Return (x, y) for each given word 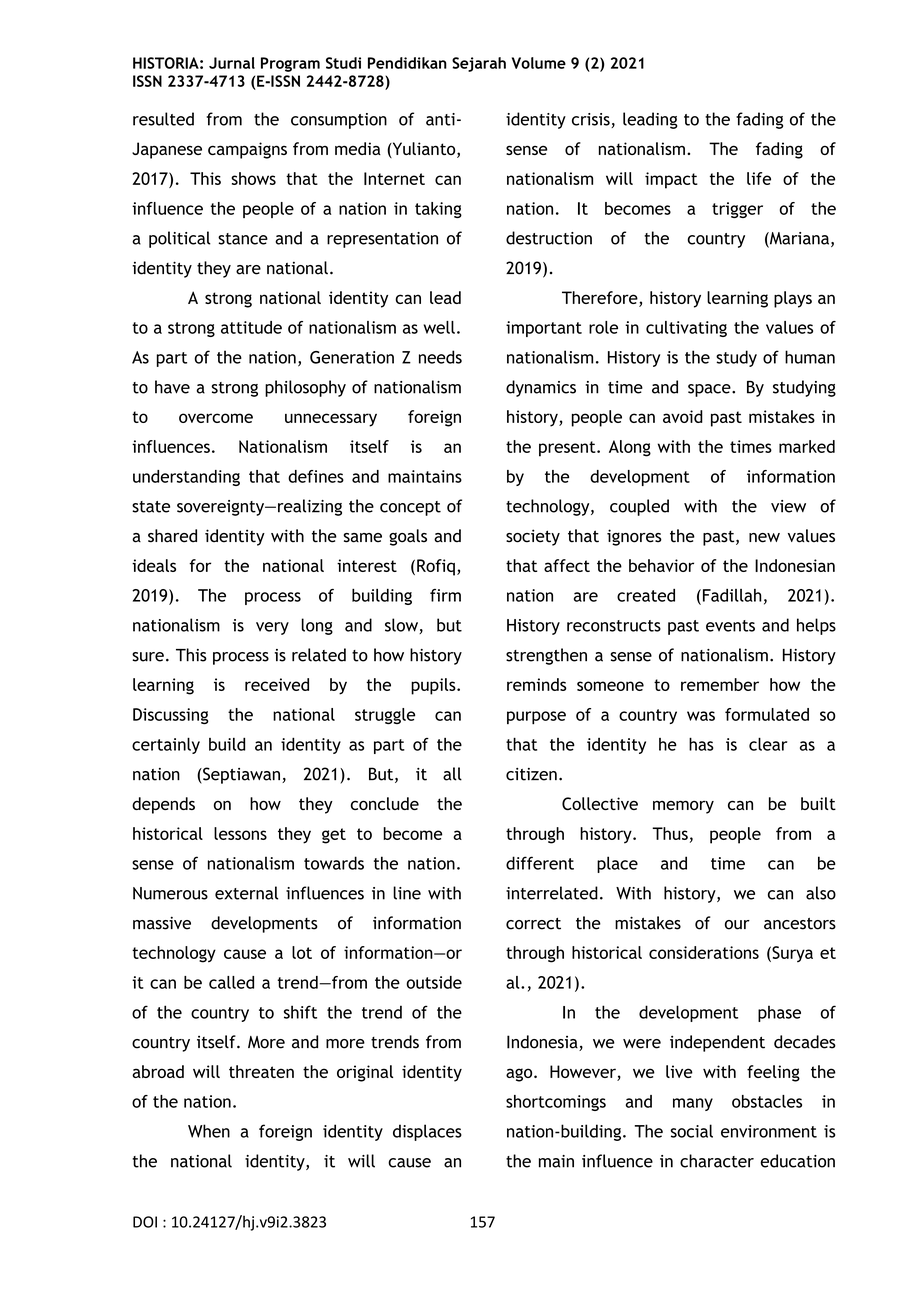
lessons (240, 833)
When (209, 1131)
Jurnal (232, 63)
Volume (539, 63)
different (540, 863)
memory (683, 807)
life (759, 178)
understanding (186, 478)
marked (807, 446)
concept (410, 508)
